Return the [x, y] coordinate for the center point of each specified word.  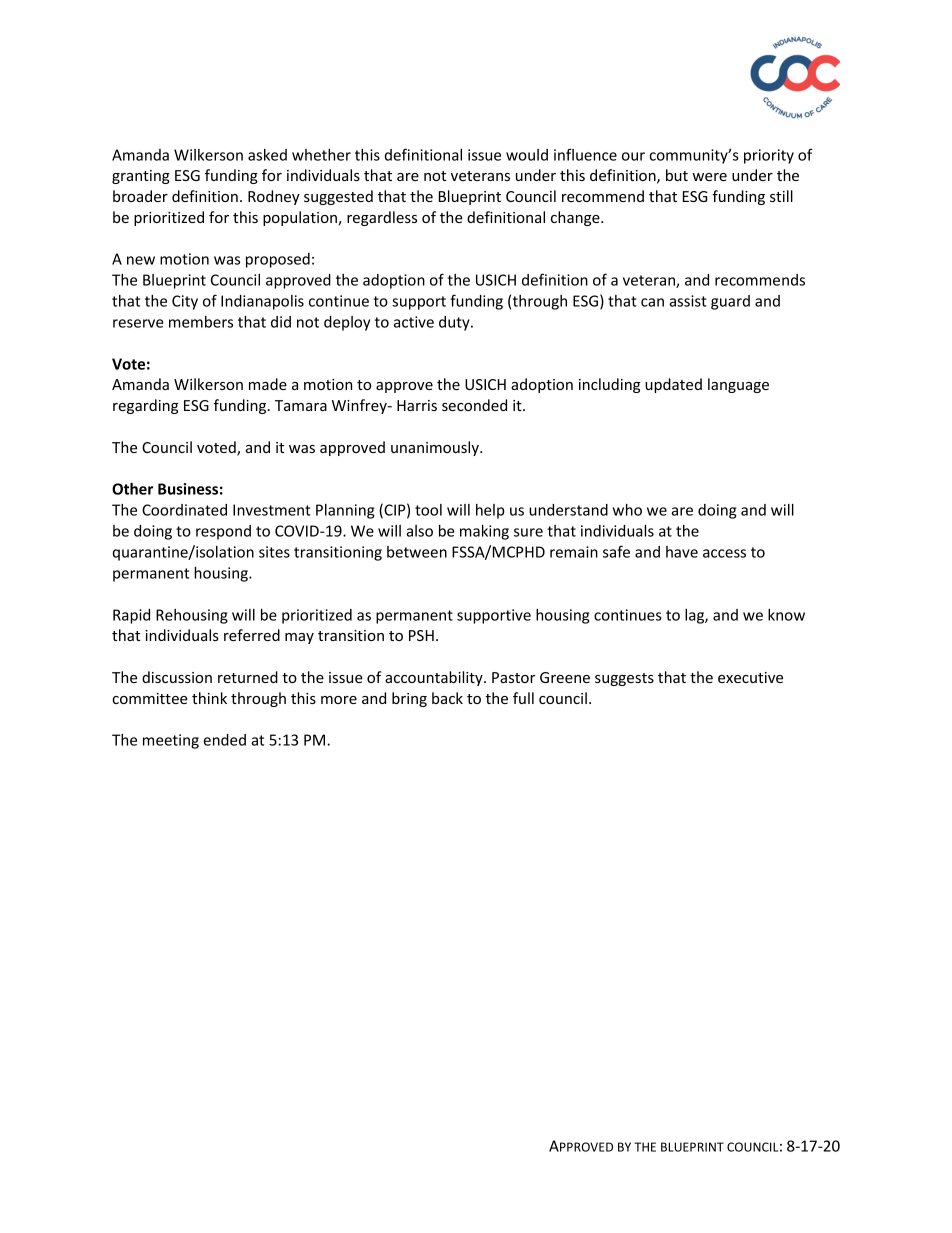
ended [224, 740]
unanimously [436, 448]
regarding [145, 406]
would [527, 155]
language [738, 385]
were [709, 177]
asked [267, 155]
